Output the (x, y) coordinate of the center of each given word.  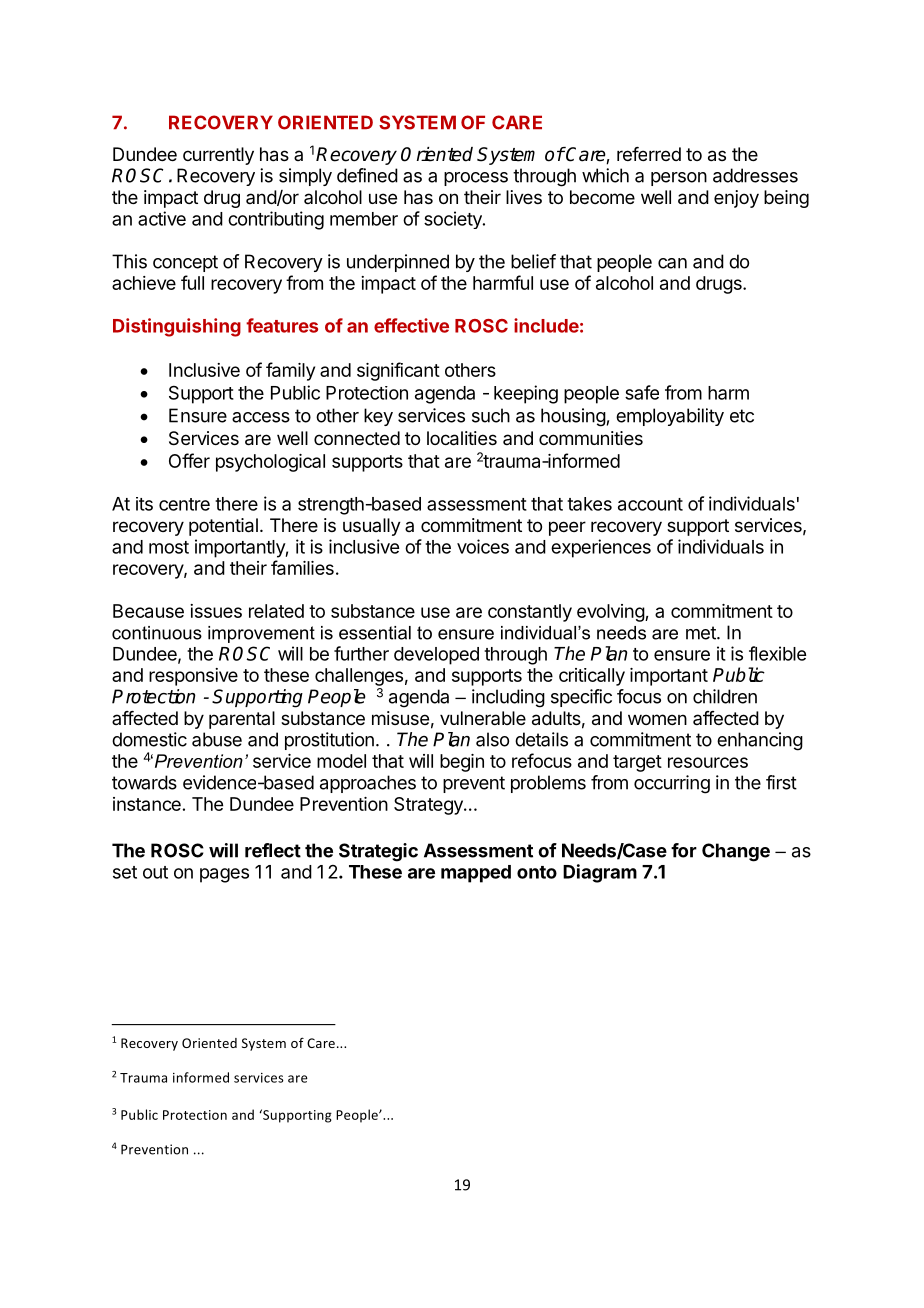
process (476, 179)
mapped (476, 874)
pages (224, 875)
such (491, 415)
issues (216, 611)
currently (218, 156)
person (679, 179)
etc (742, 416)
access (261, 417)
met (702, 633)
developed (436, 656)
